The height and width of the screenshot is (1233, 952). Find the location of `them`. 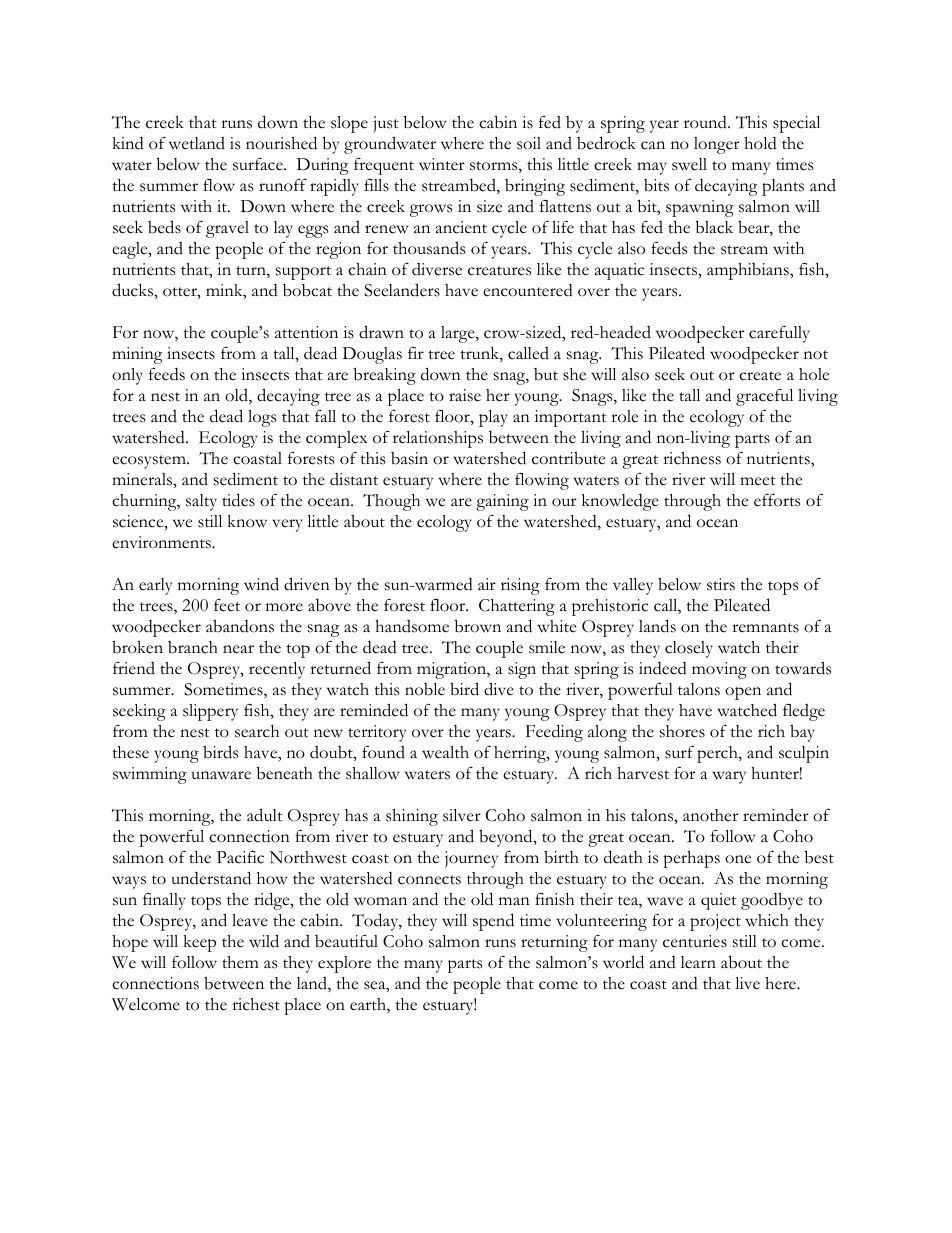

them is located at coordinates (240, 962).
